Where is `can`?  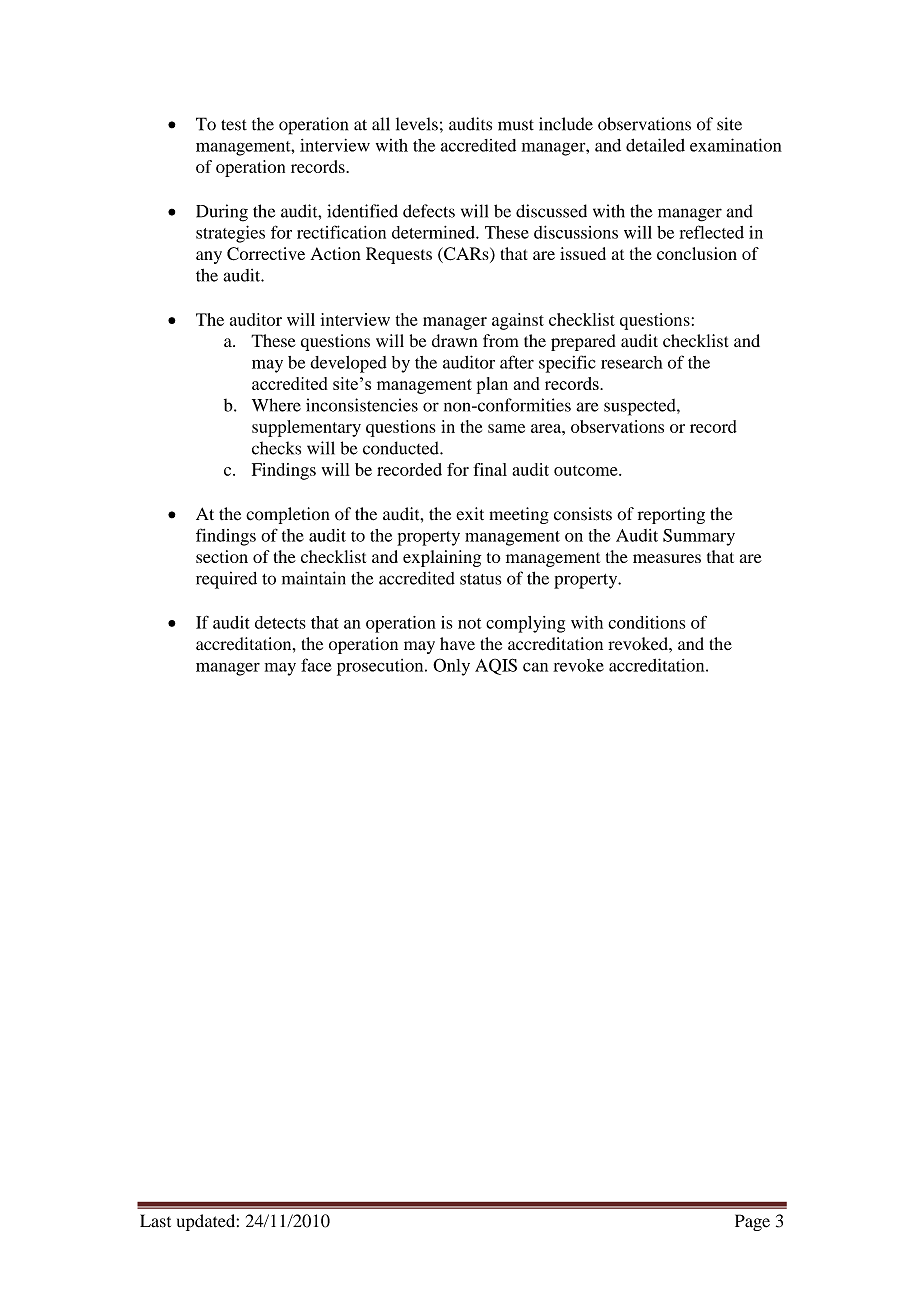
can is located at coordinates (535, 667).
